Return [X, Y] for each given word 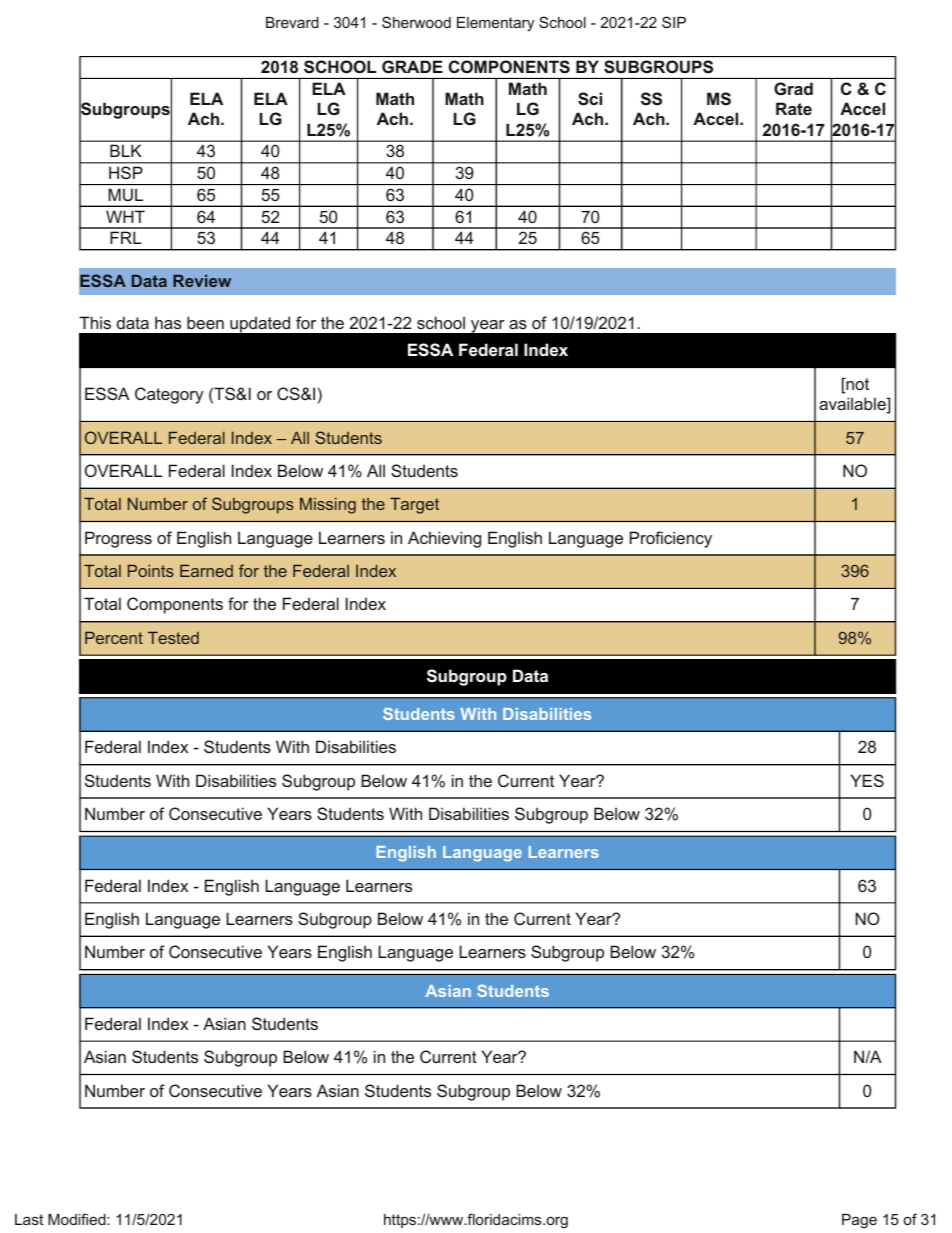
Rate [794, 108]
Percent [114, 638]
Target [414, 506]
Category [169, 395]
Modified [78, 1219]
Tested [173, 638]
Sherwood [416, 22]
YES [867, 780]
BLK [126, 150]
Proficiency [671, 539]
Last [29, 1219]
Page [859, 1221]
